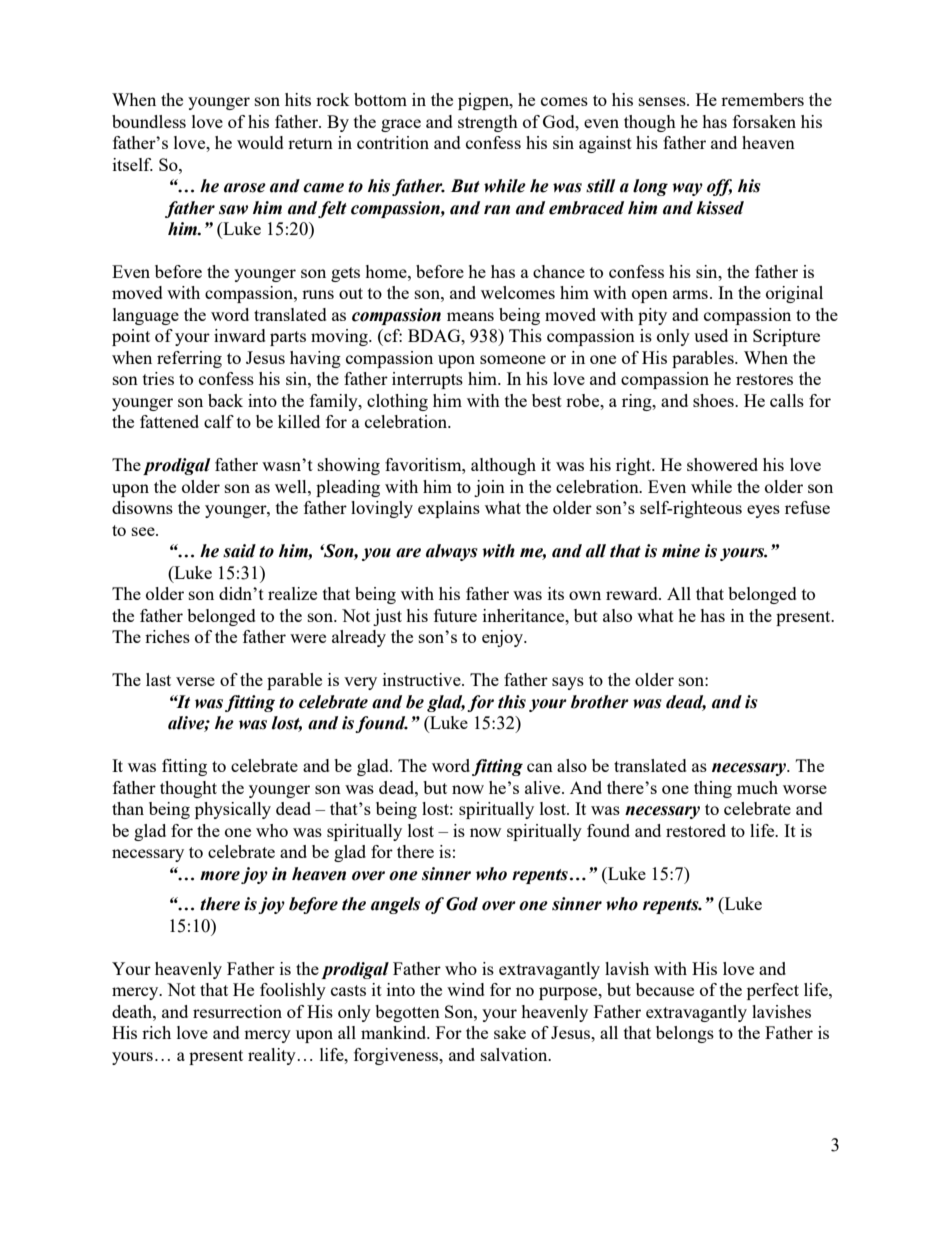 Image resolution: width=952 pixels, height=1233 pixels. What do you see at coordinates (452, 552) in the page?
I see `always` at bounding box center [452, 552].
